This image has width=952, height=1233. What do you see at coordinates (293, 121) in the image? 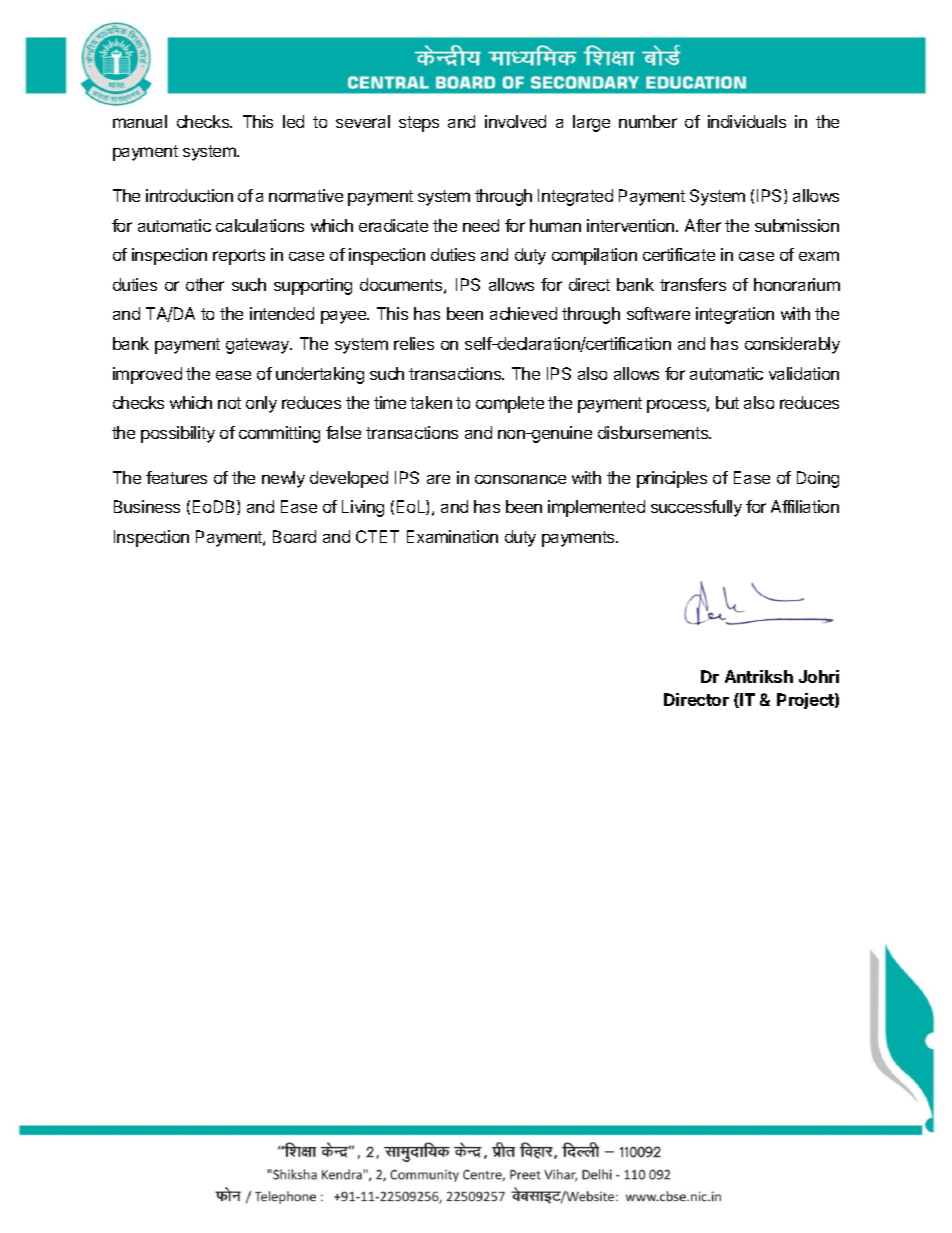
I see `led` at bounding box center [293, 121].
